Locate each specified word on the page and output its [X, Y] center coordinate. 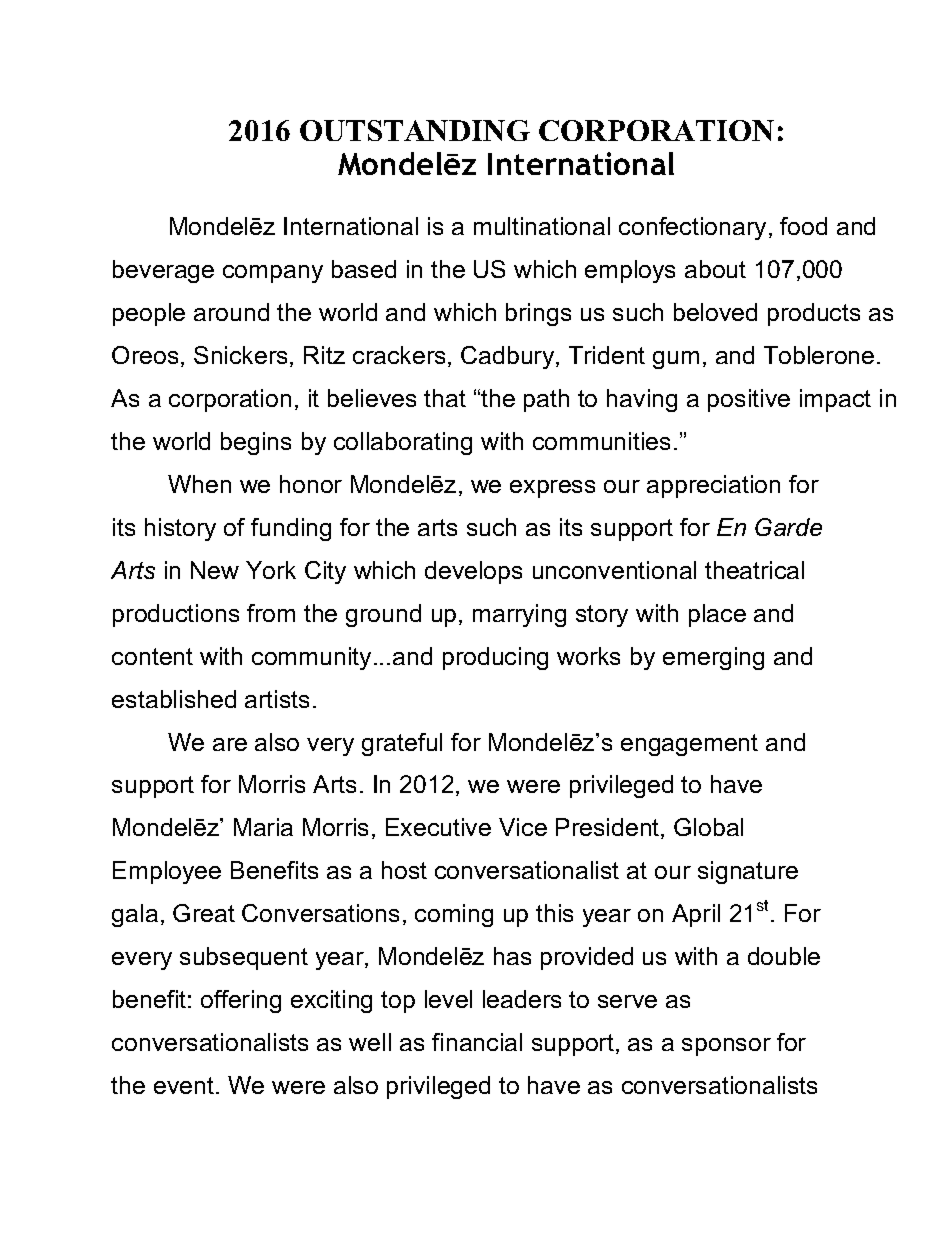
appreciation [713, 486]
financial [477, 1042]
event [185, 1085]
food [803, 226]
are [230, 744]
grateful [402, 744]
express [552, 489]
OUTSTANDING [415, 130]
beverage [163, 271]
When [199, 484]
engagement [689, 745]
